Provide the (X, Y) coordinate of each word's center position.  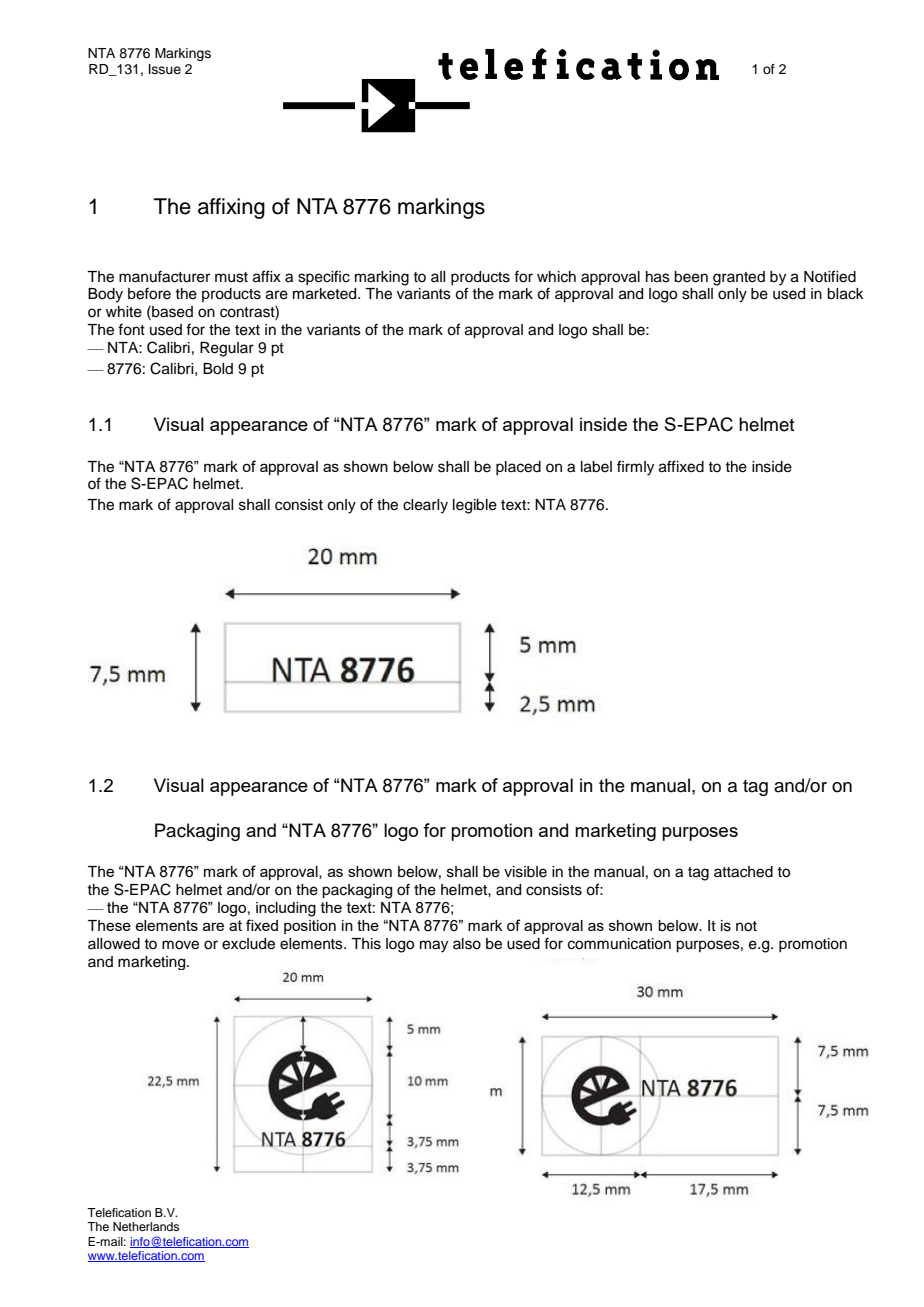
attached (743, 872)
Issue (165, 69)
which (556, 277)
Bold (218, 369)
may (434, 946)
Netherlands (146, 1226)
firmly (635, 468)
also (467, 944)
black (845, 294)
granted (739, 278)
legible (475, 506)
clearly (425, 506)
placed (518, 468)
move (180, 945)
